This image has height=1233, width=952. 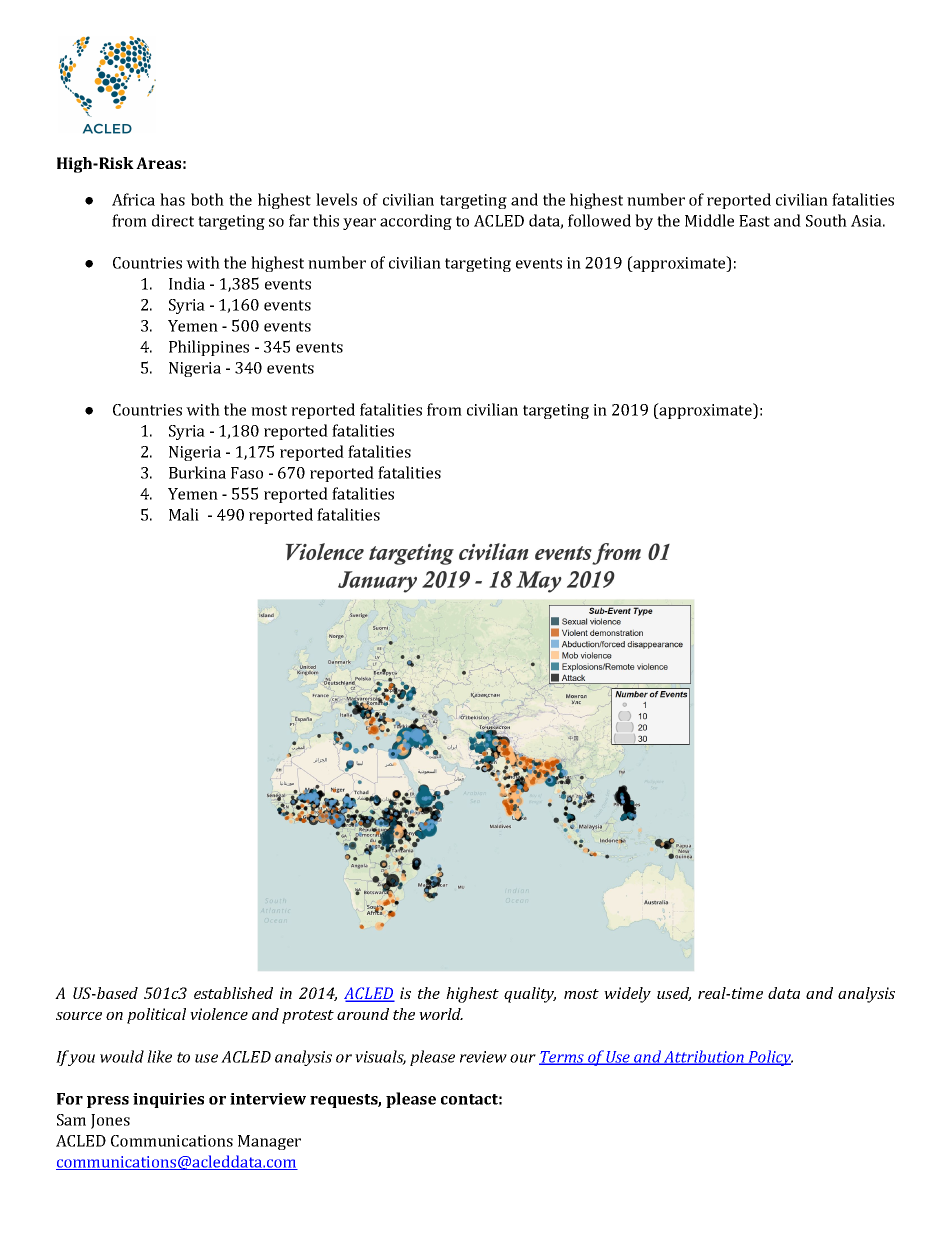 What do you see at coordinates (483, 1057) in the image?
I see `review` at bounding box center [483, 1057].
